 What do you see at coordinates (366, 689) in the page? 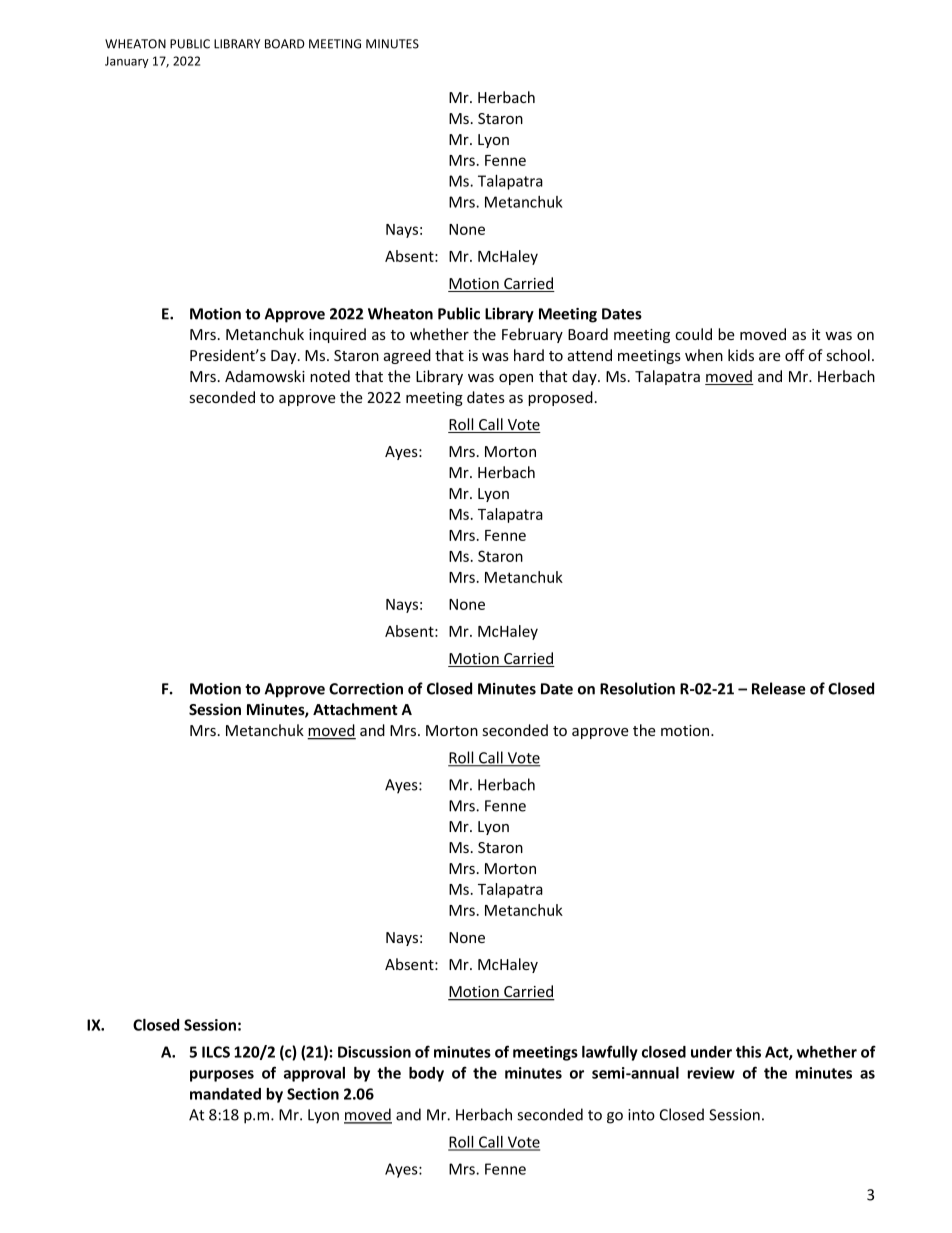
I see `Correction` at bounding box center [366, 689].
